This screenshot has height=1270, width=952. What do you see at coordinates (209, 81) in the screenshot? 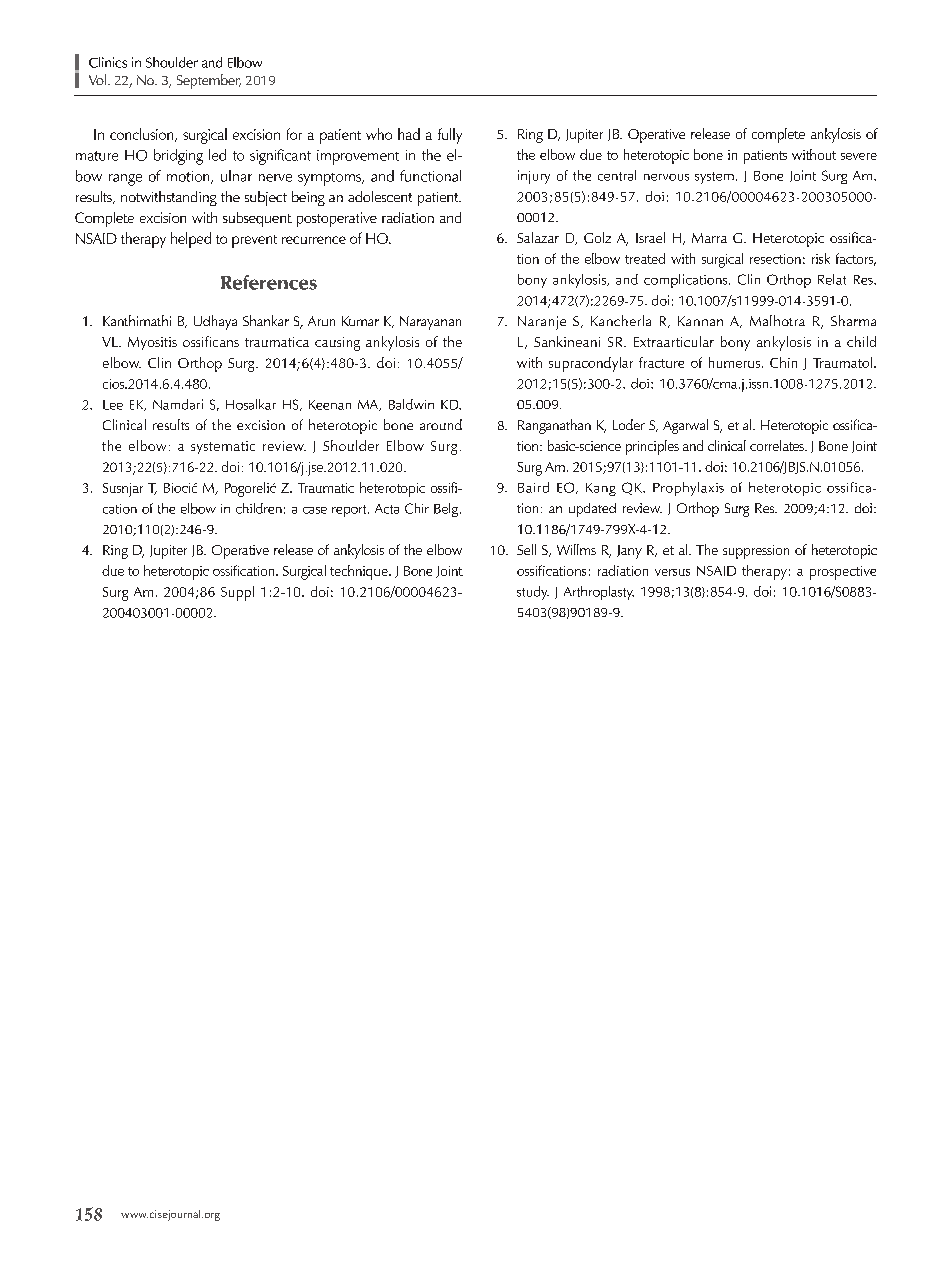
I see `September` at bounding box center [209, 81].
